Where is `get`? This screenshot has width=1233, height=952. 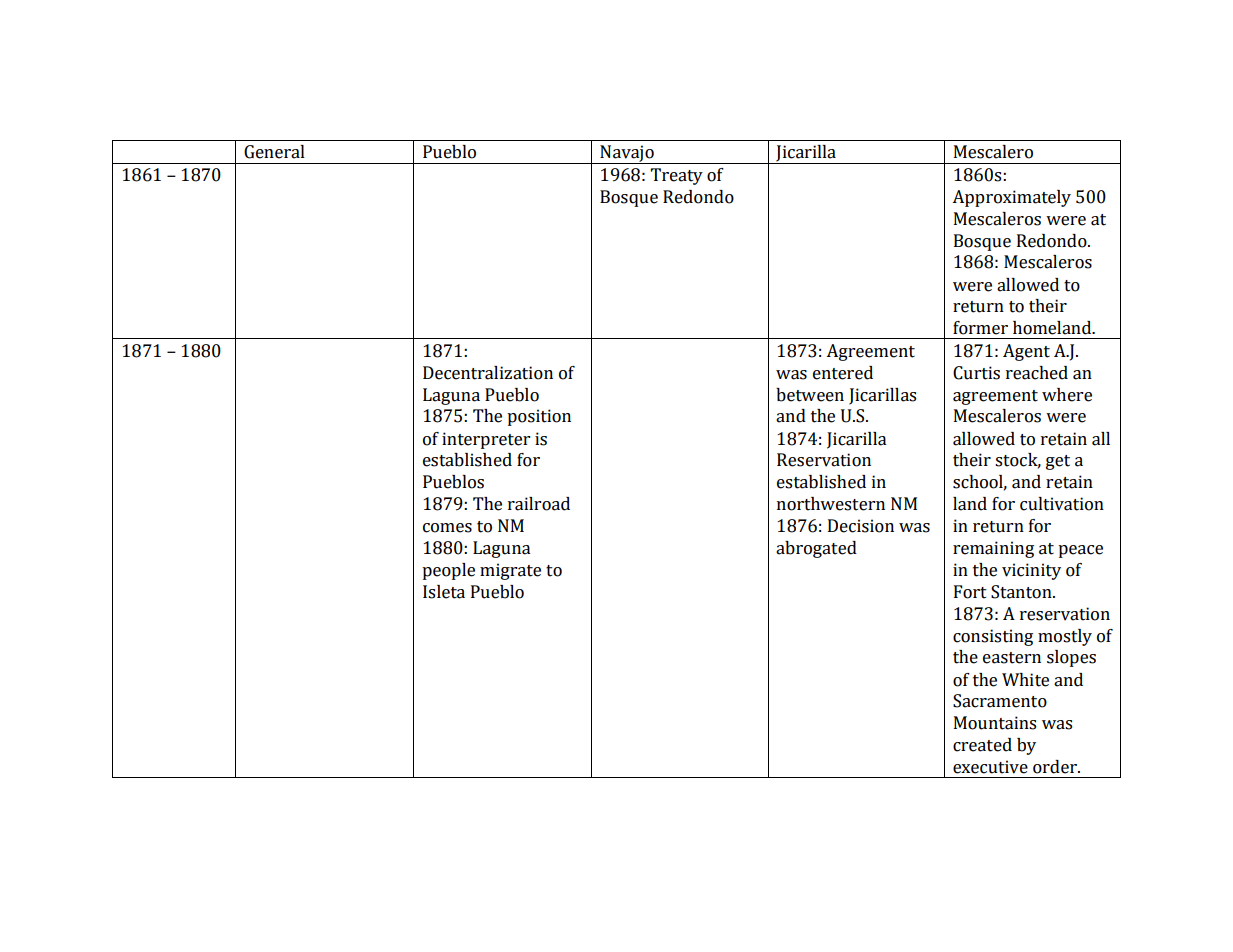
get is located at coordinates (1058, 462).
